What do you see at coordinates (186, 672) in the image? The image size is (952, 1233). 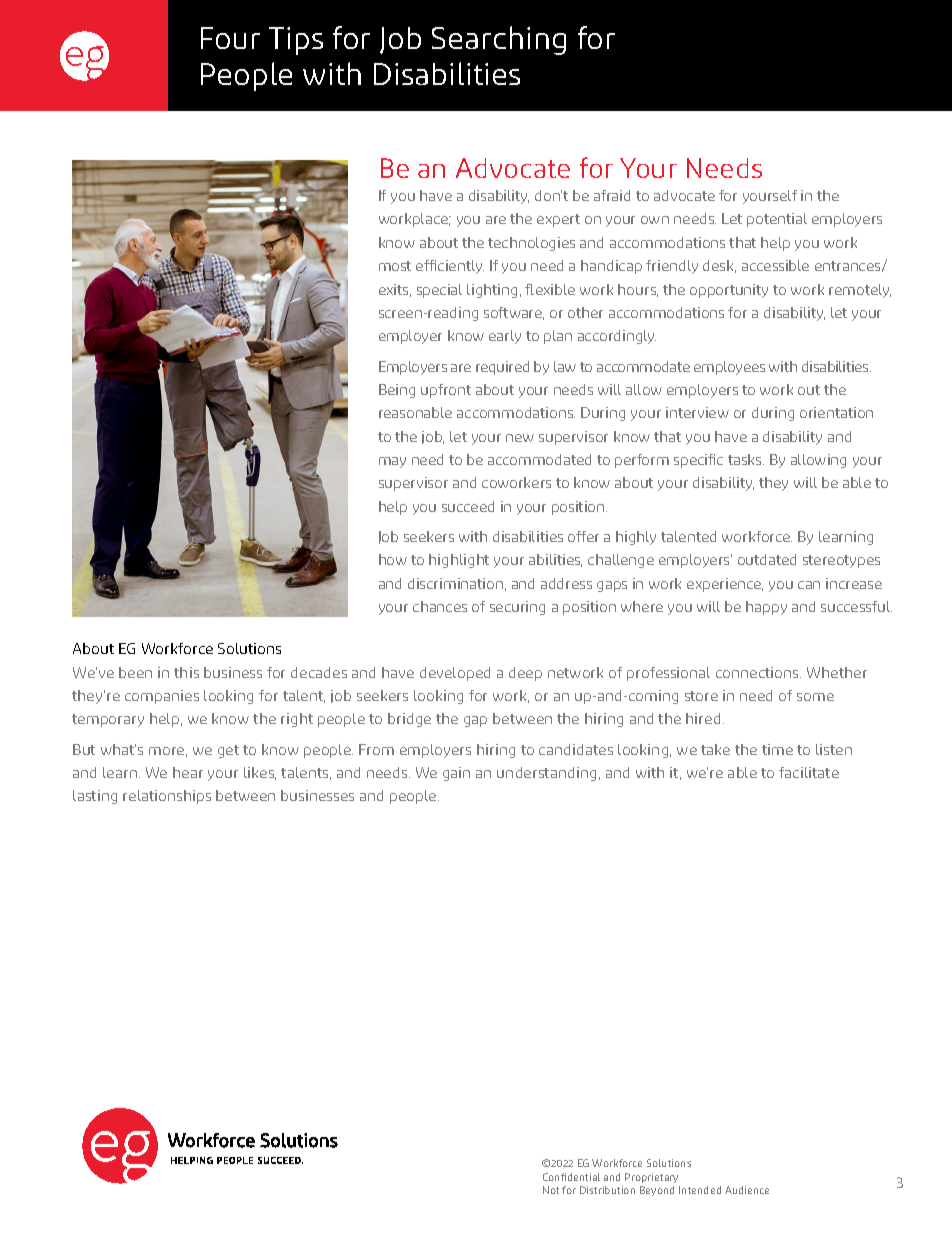 I see `this` at bounding box center [186, 672].
